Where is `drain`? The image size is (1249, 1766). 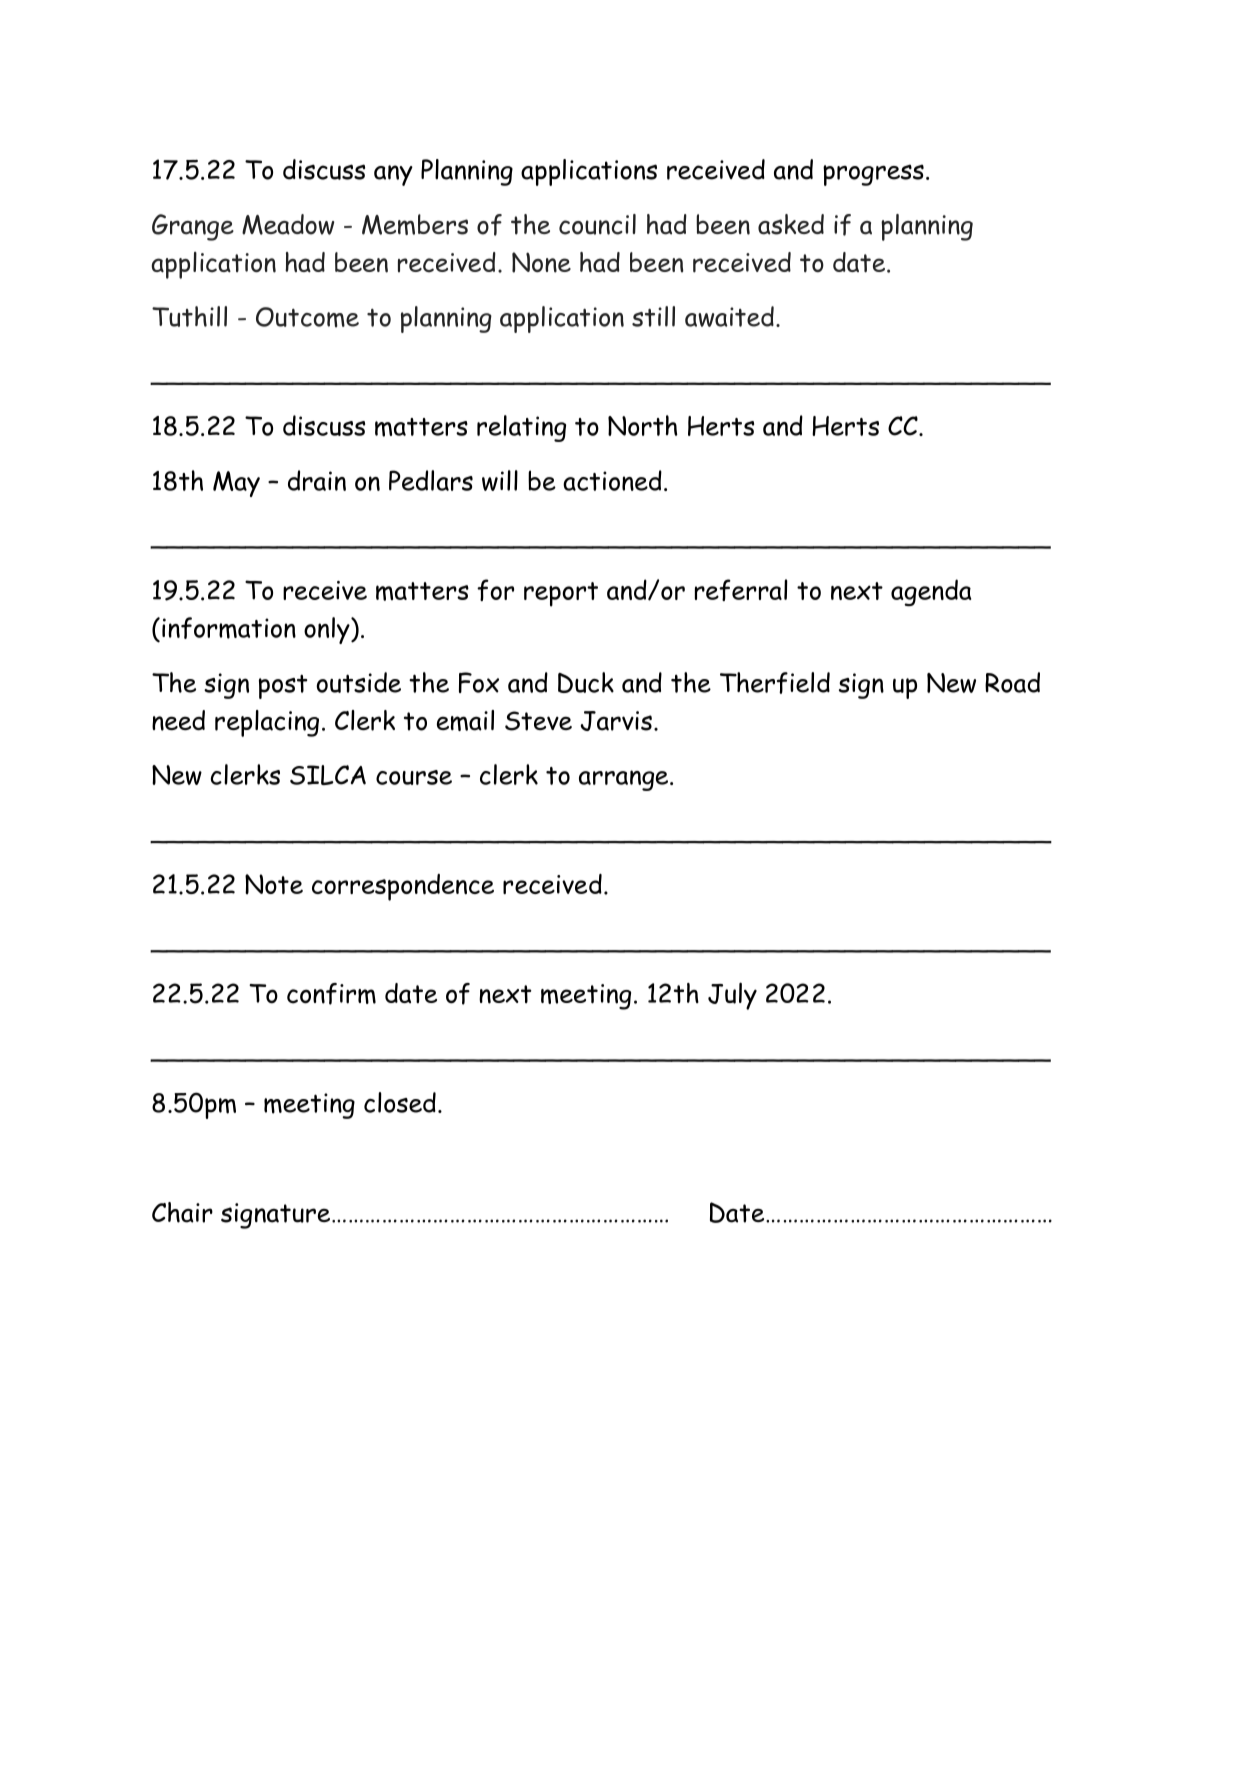 drain is located at coordinates (317, 480).
